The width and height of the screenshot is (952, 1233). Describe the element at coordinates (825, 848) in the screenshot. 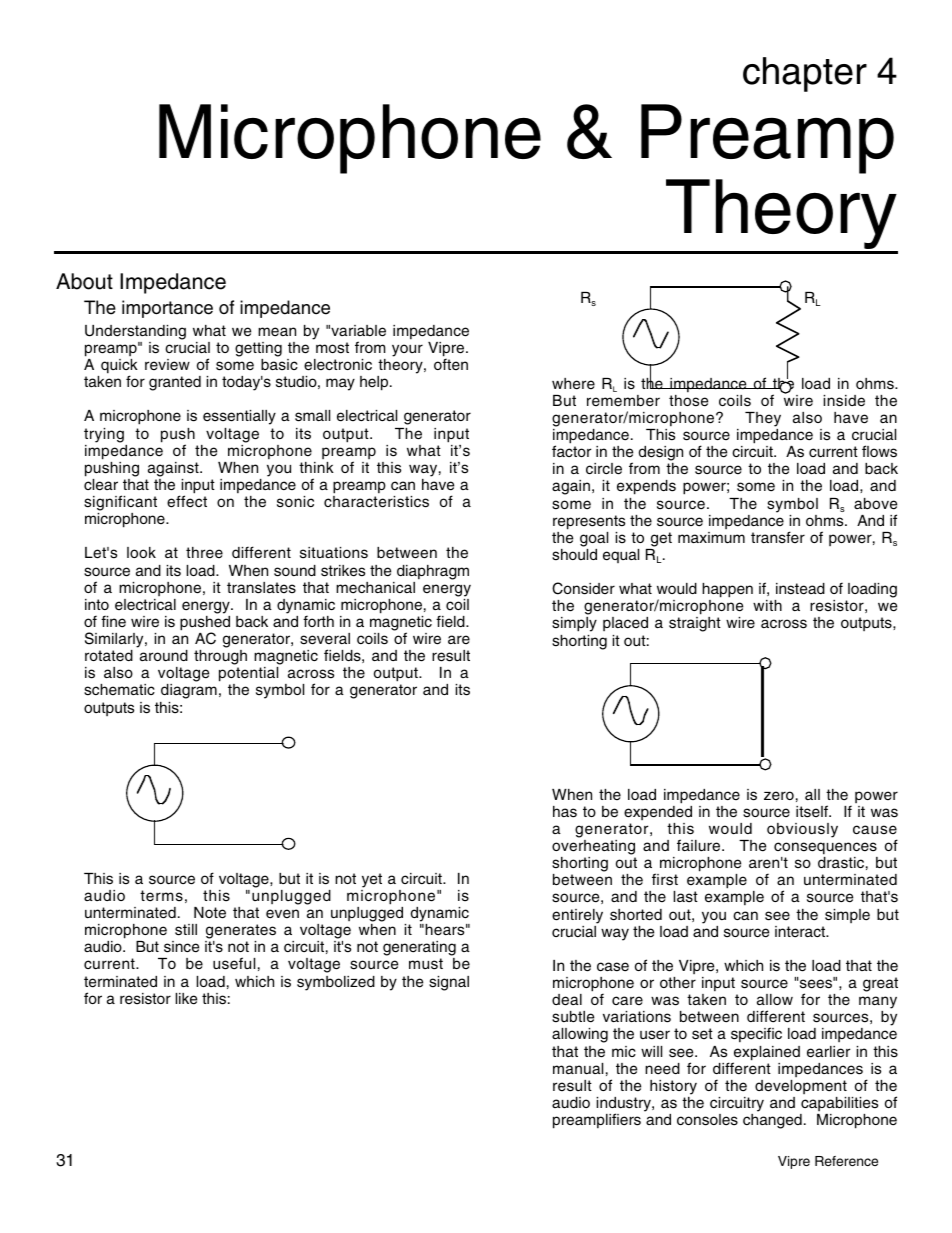

I see `consequences` at that location.
